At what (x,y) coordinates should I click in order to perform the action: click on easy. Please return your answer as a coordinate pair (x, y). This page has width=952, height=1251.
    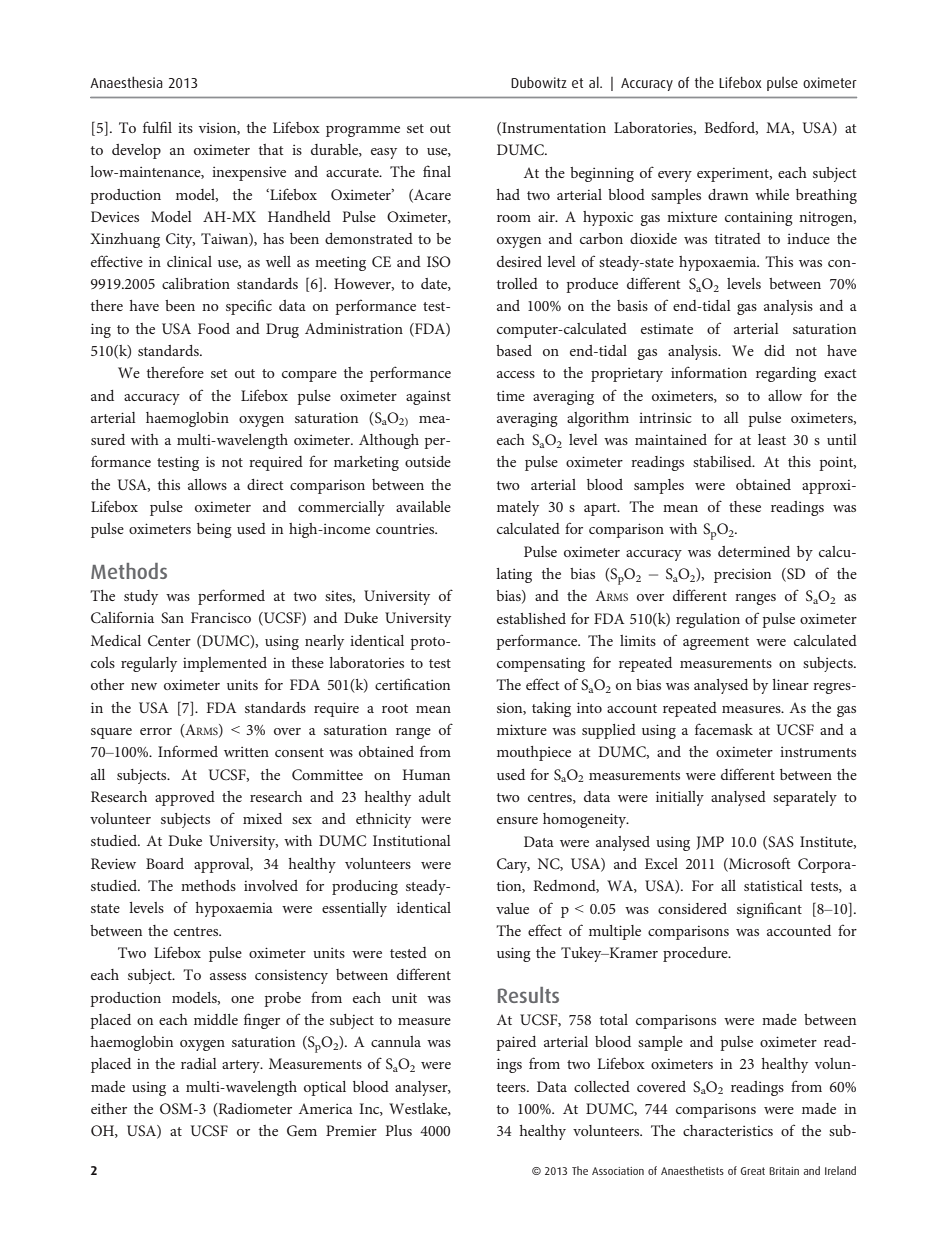
    Looking at the image, I should click on (384, 153).
